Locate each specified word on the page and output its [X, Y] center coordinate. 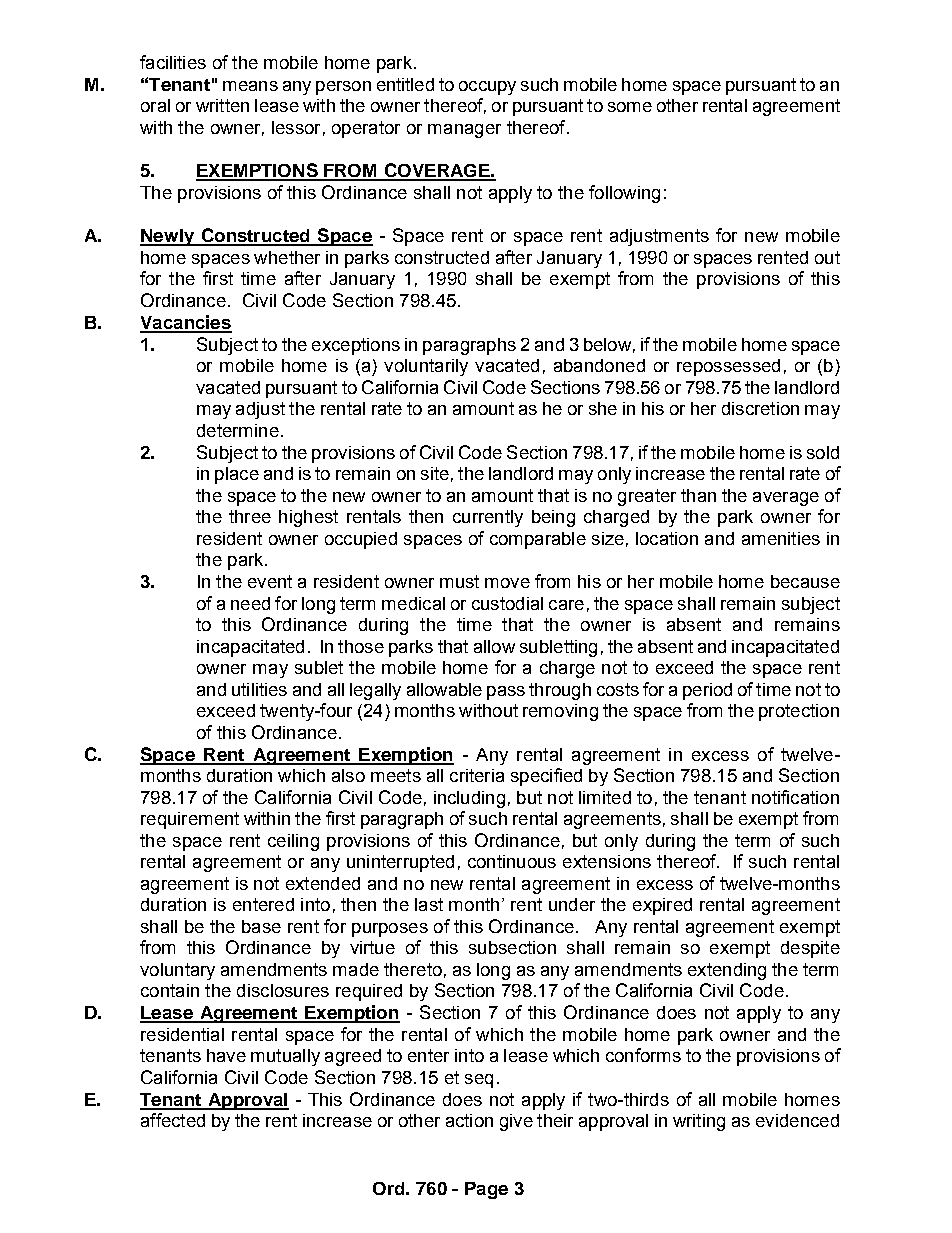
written [222, 105]
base [261, 926]
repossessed [728, 367]
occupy [487, 88]
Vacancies [186, 323]
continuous [512, 861]
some [630, 107]
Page [486, 1190]
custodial [507, 603]
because [805, 581]
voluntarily [426, 367]
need [250, 603]
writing [699, 1122]
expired [662, 906]
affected [173, 1120]
